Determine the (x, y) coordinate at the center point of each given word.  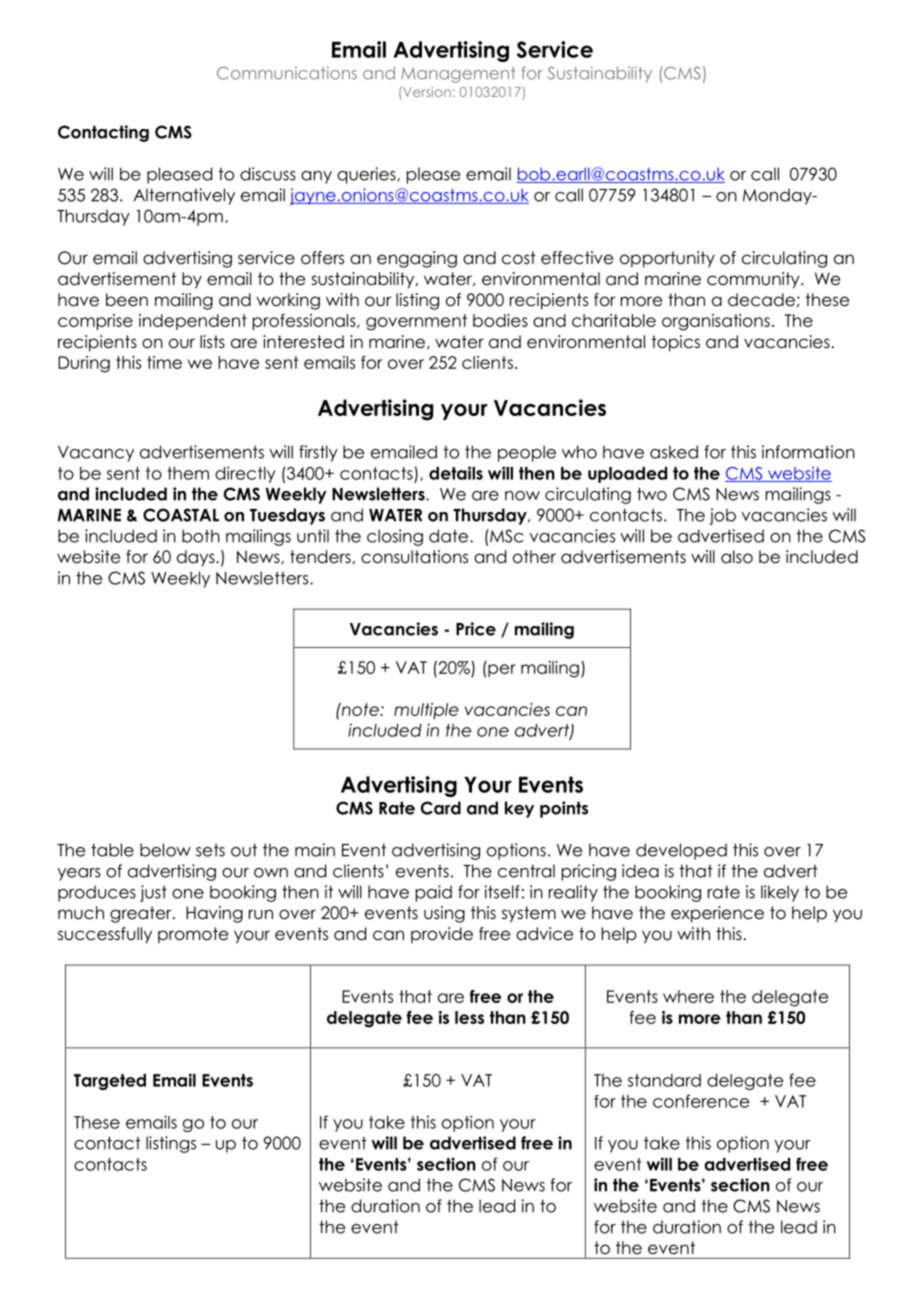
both (201, 536)
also (737, 557)
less (469, 1017)
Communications (287, 73)
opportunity (667, 259)
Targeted (110, 1082)
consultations (414, 557)
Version (426, 92)
